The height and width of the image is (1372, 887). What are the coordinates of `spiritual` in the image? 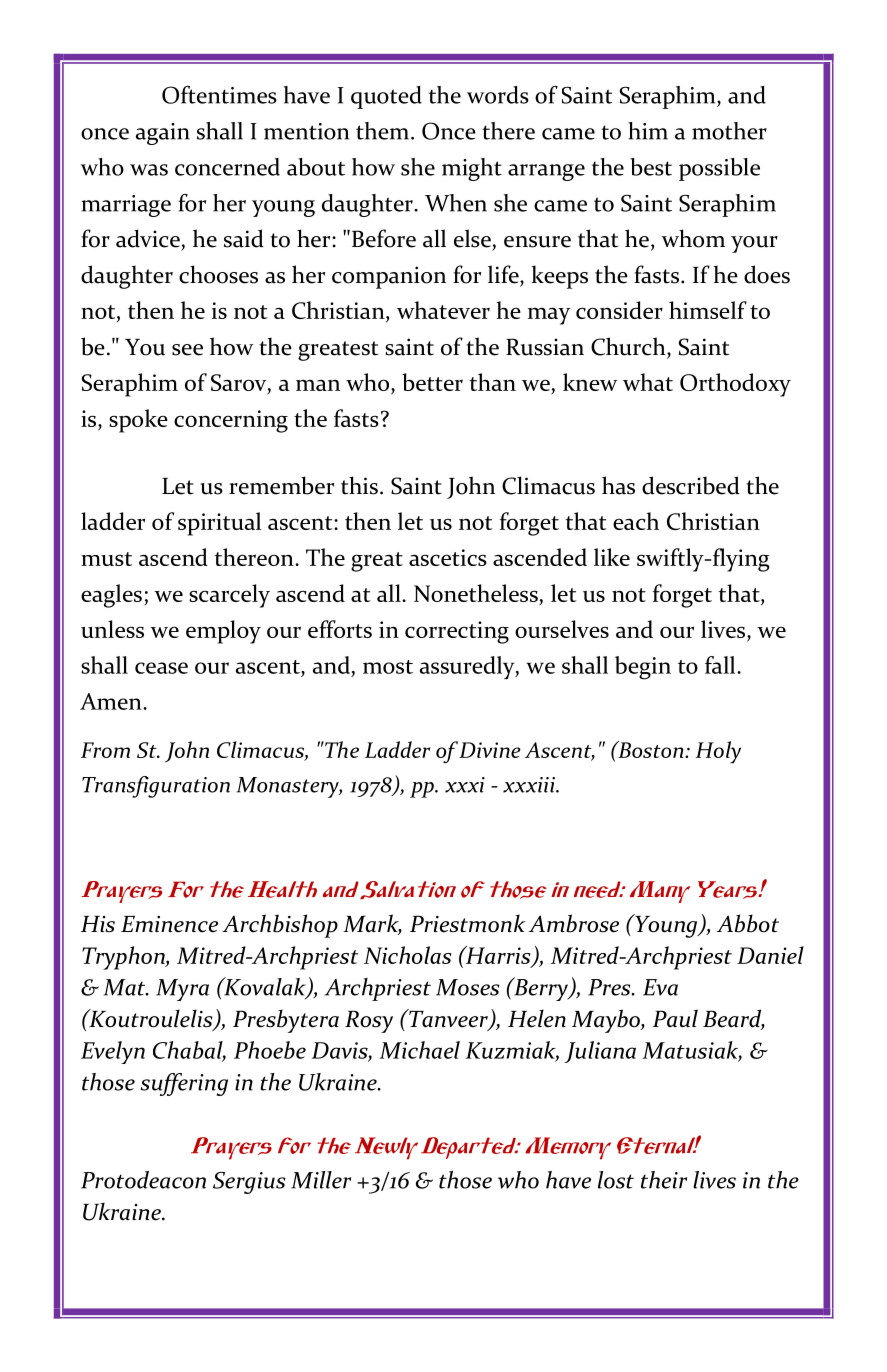 It's located at (219, 524).
